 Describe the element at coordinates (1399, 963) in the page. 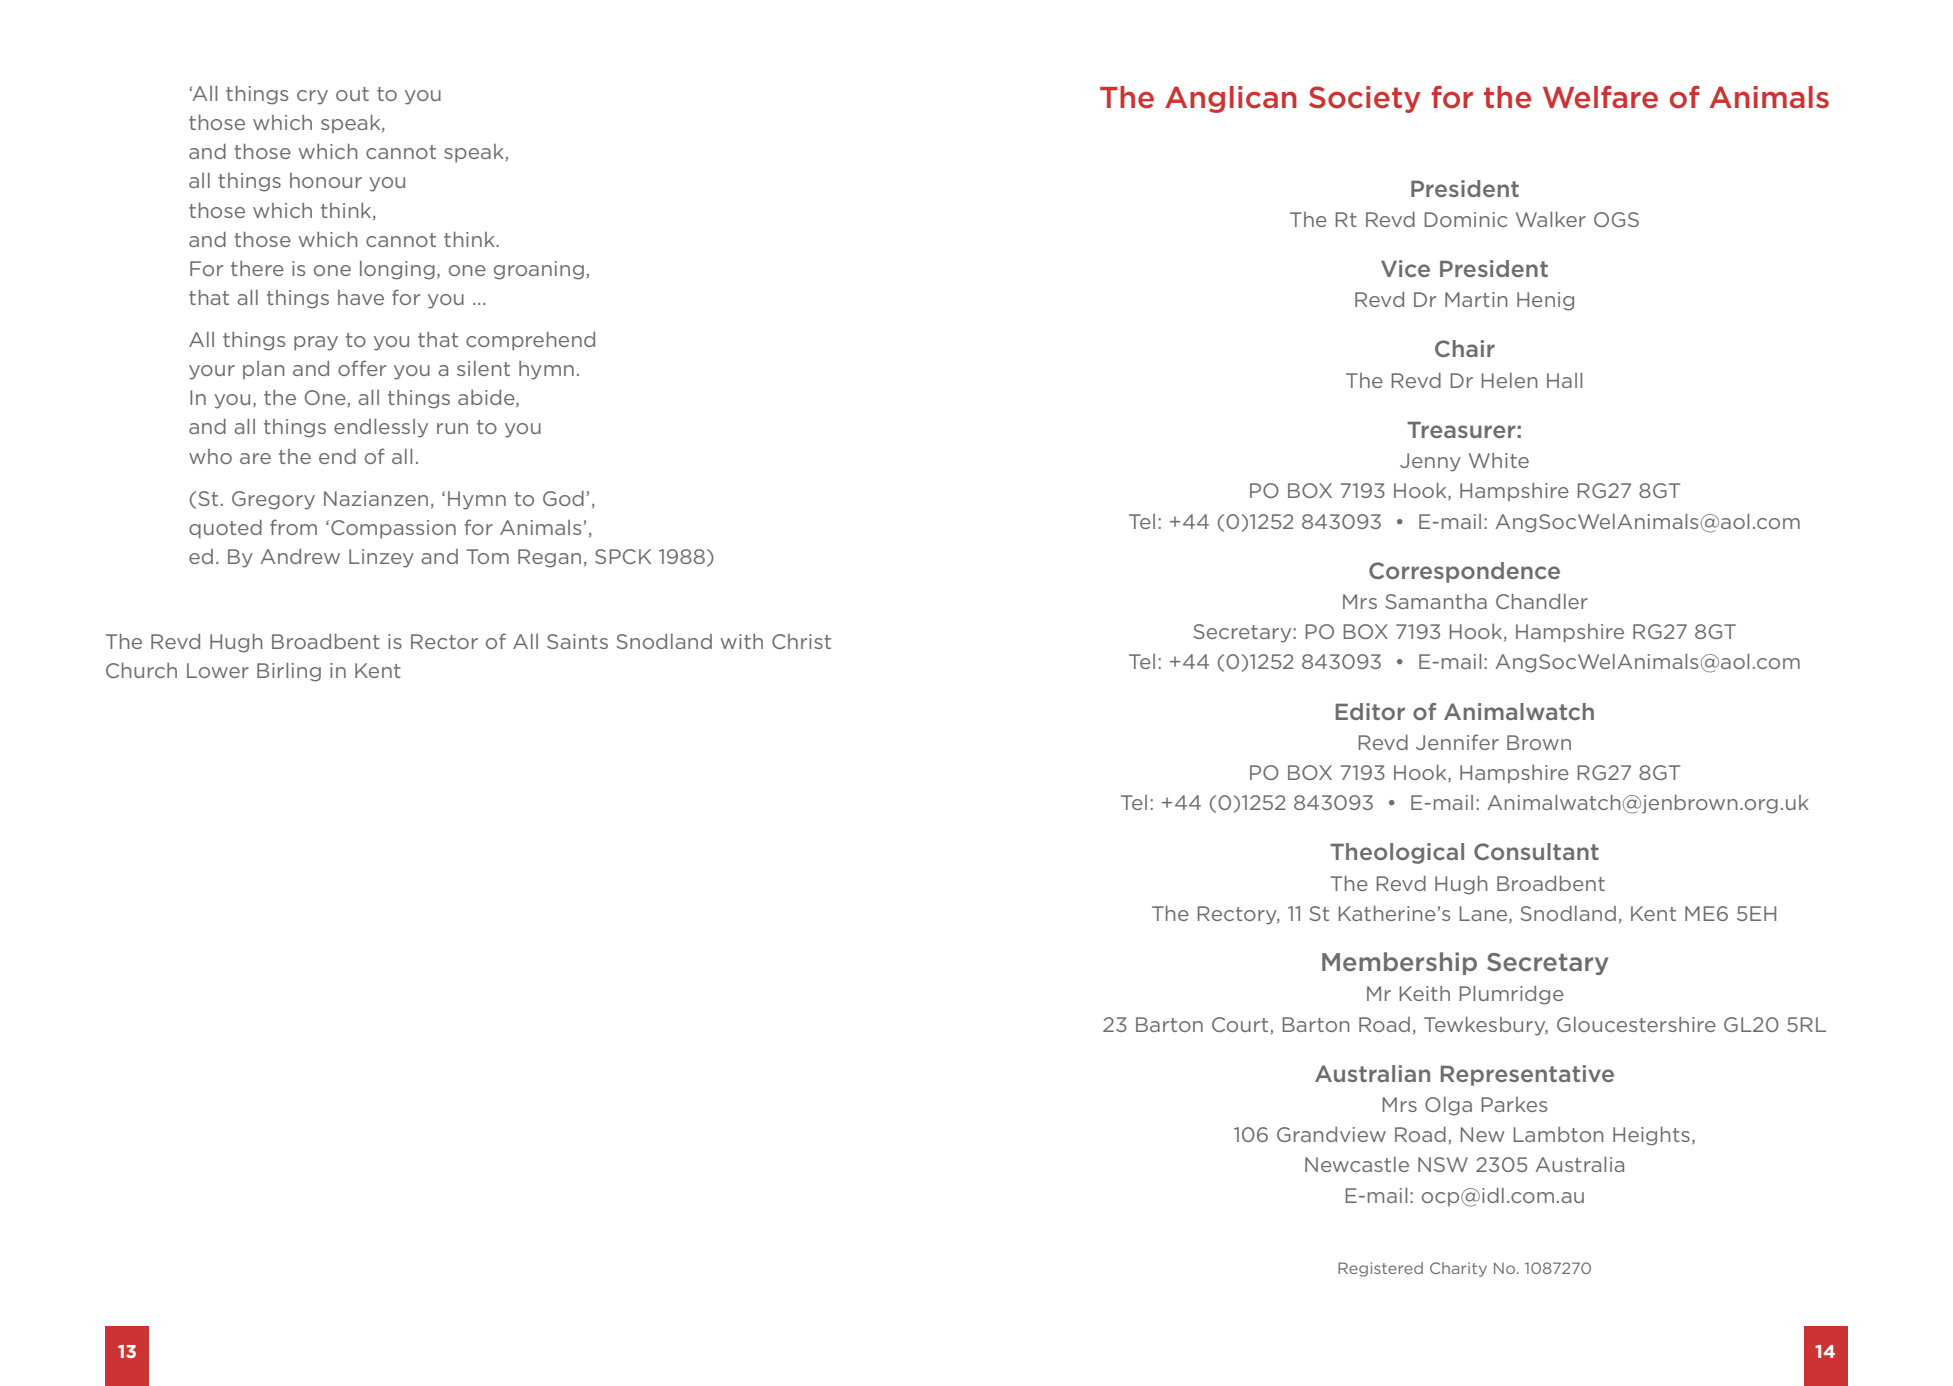

I see `Membership` at that location.
